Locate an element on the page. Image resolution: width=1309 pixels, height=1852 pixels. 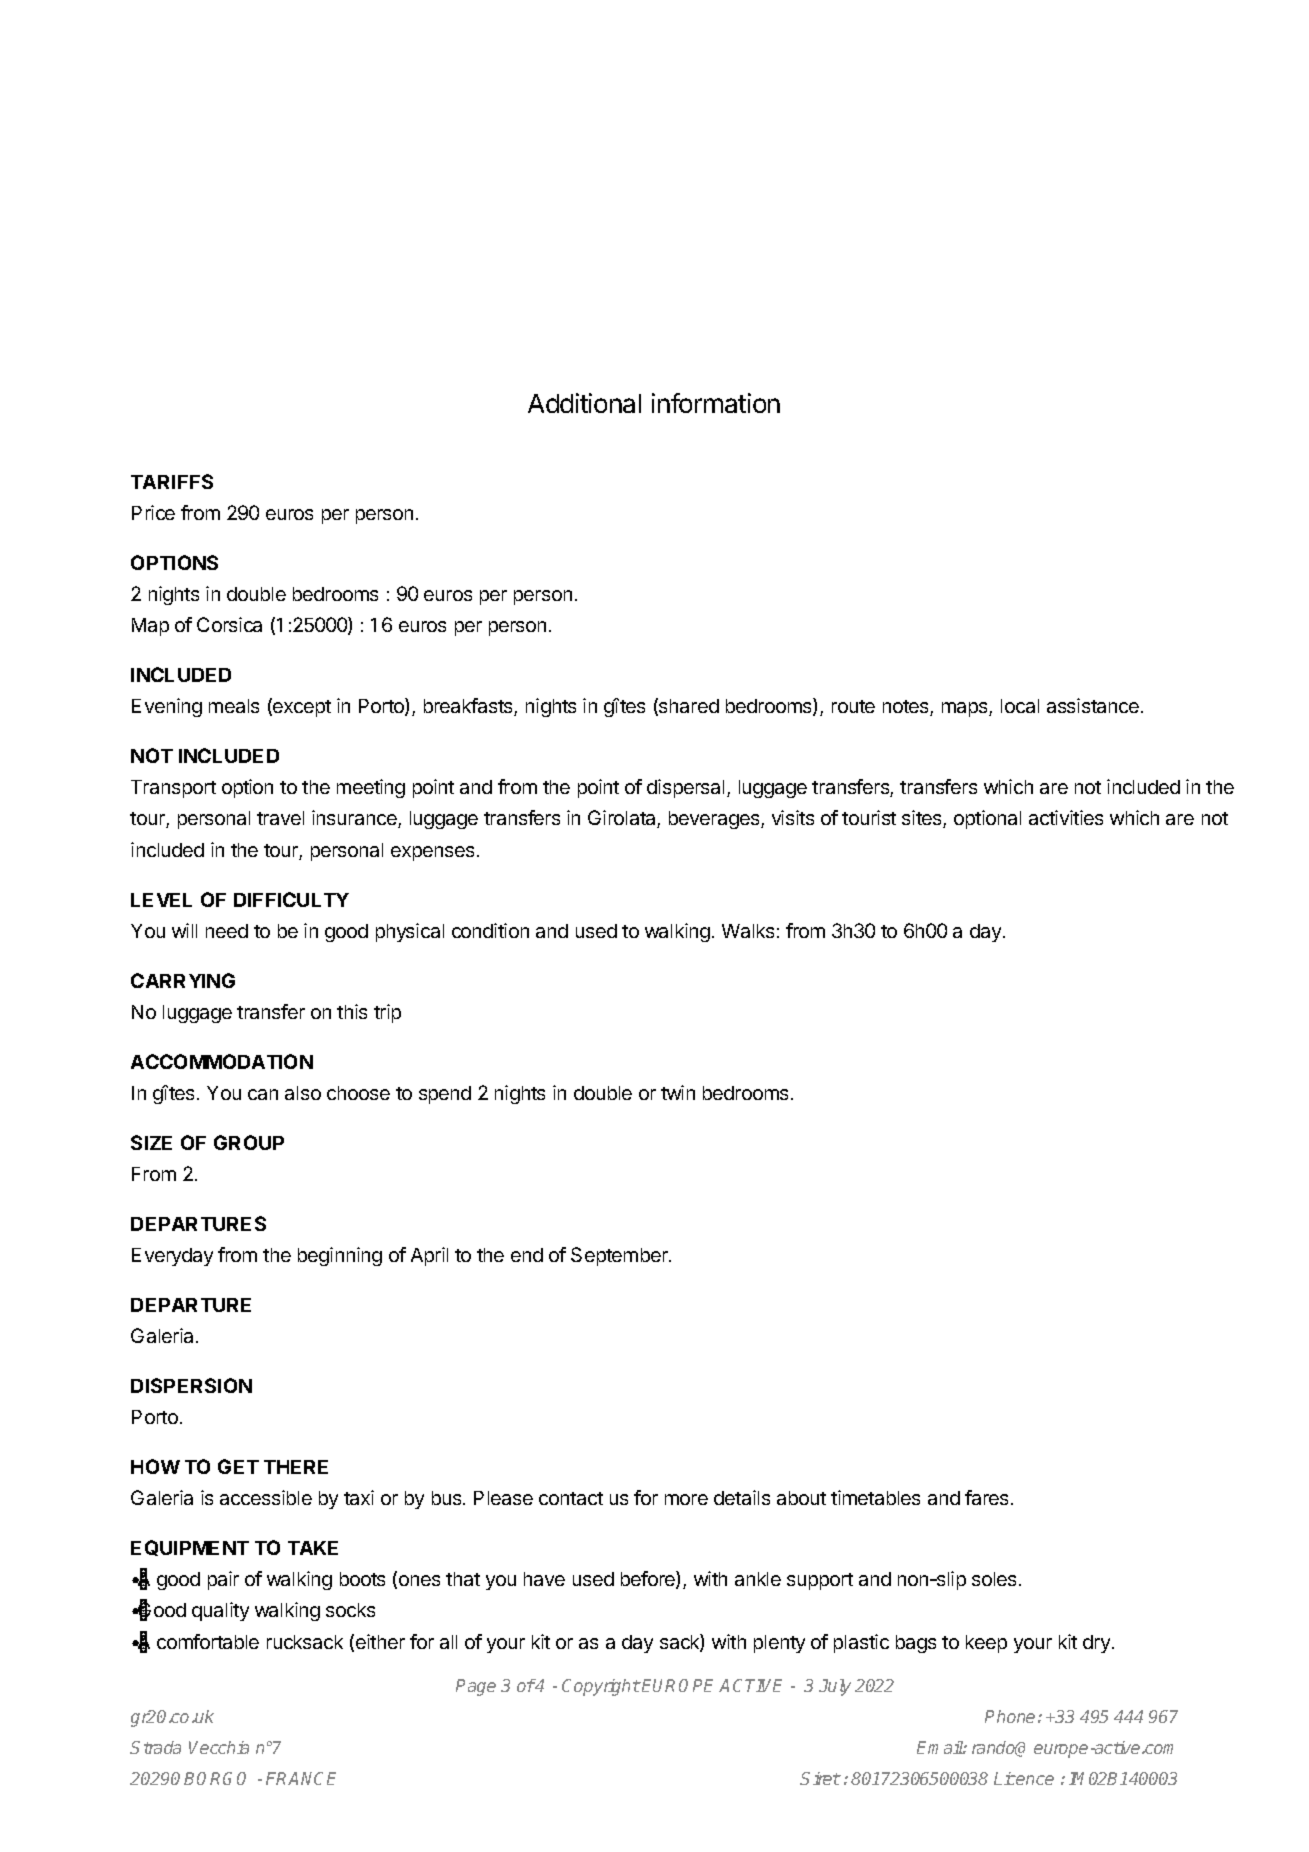
can is located at coordinates (263, 1094).
